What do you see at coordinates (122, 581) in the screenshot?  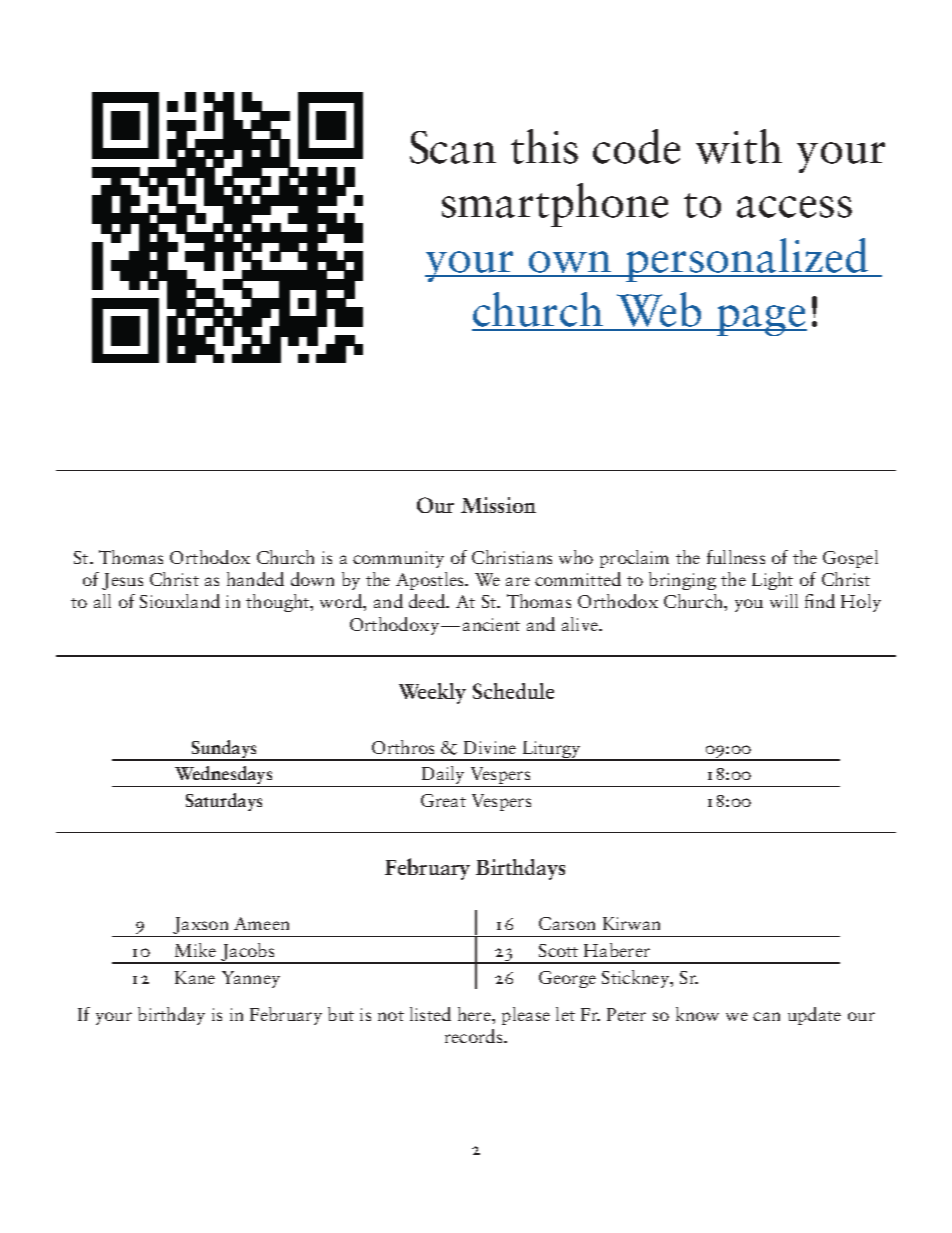 I see `Jesus` at bounding box center [122, 581].
